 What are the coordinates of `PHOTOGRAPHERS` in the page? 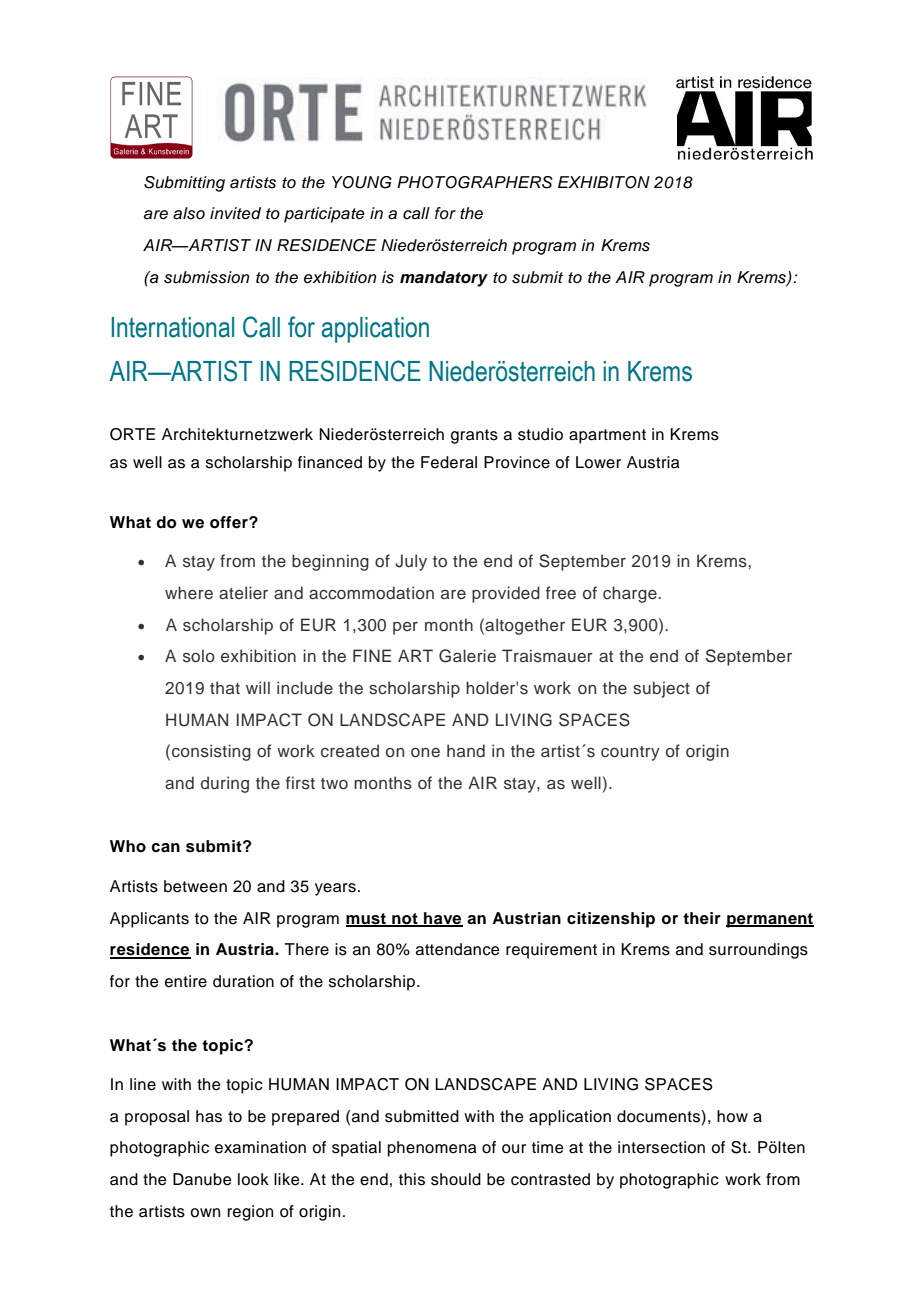 It's located at (475, 182).
